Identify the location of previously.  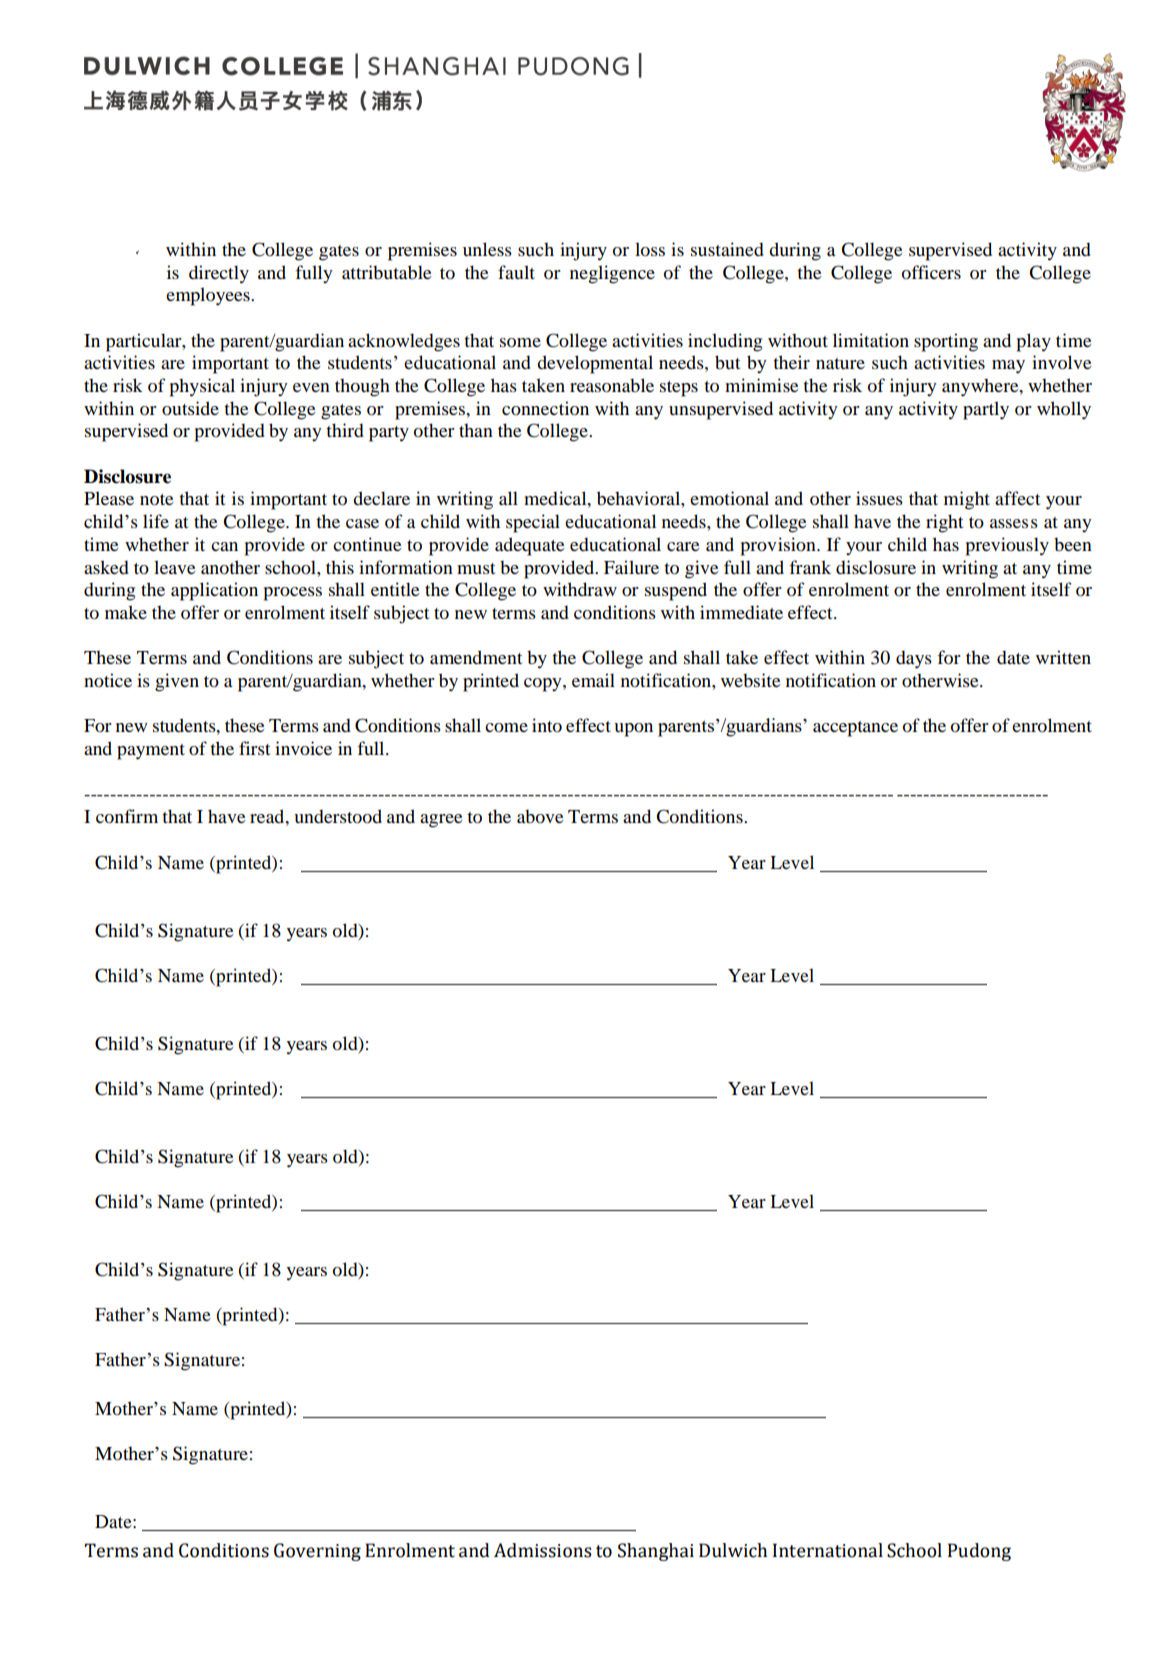
(1007, 546).
